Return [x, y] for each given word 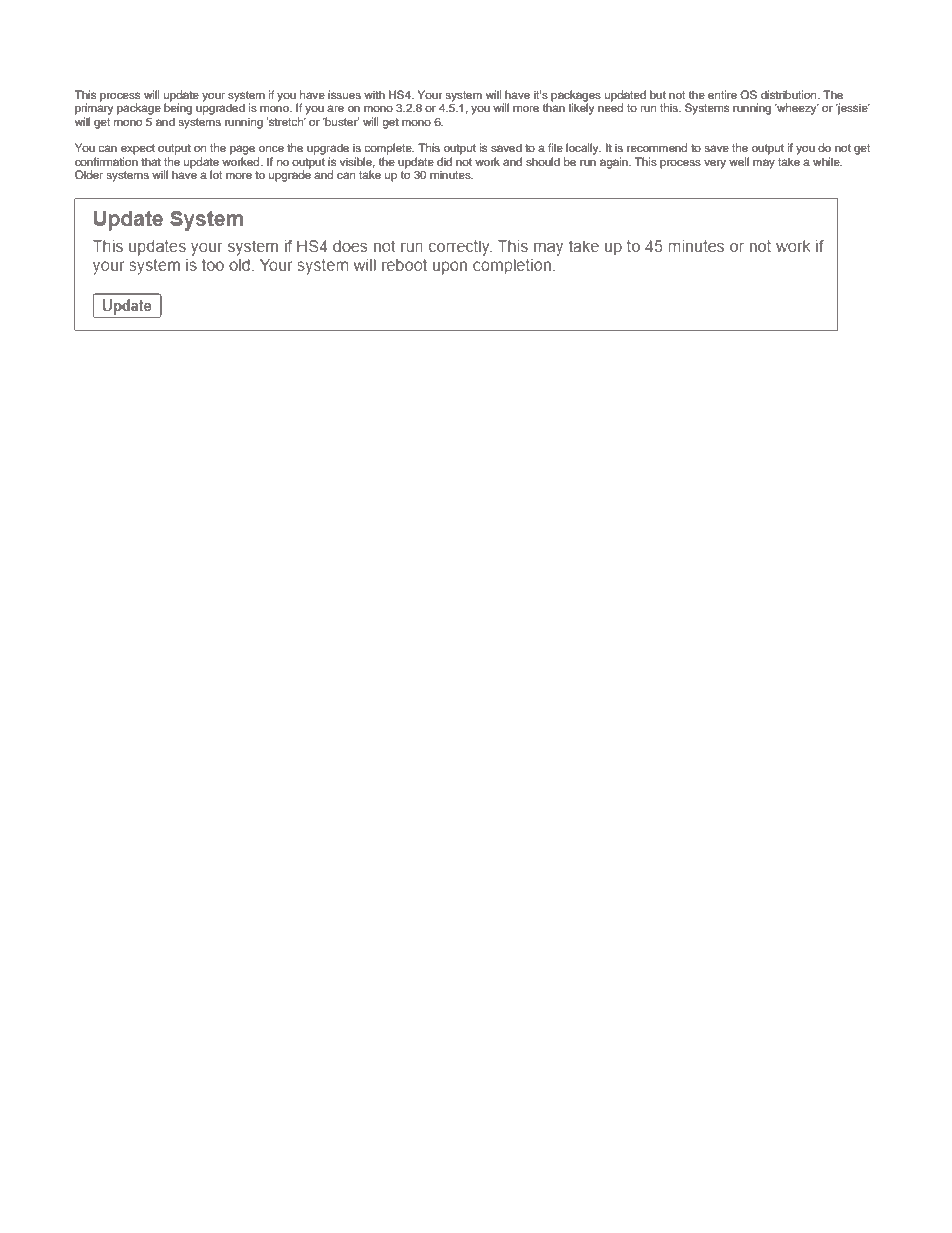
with [374, 94]
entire [722, 94]
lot [216, 174]
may [764, 164]
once [271, 148]
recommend [657, 147]
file [555, 147]
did [444, 161]
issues [344, 94]
